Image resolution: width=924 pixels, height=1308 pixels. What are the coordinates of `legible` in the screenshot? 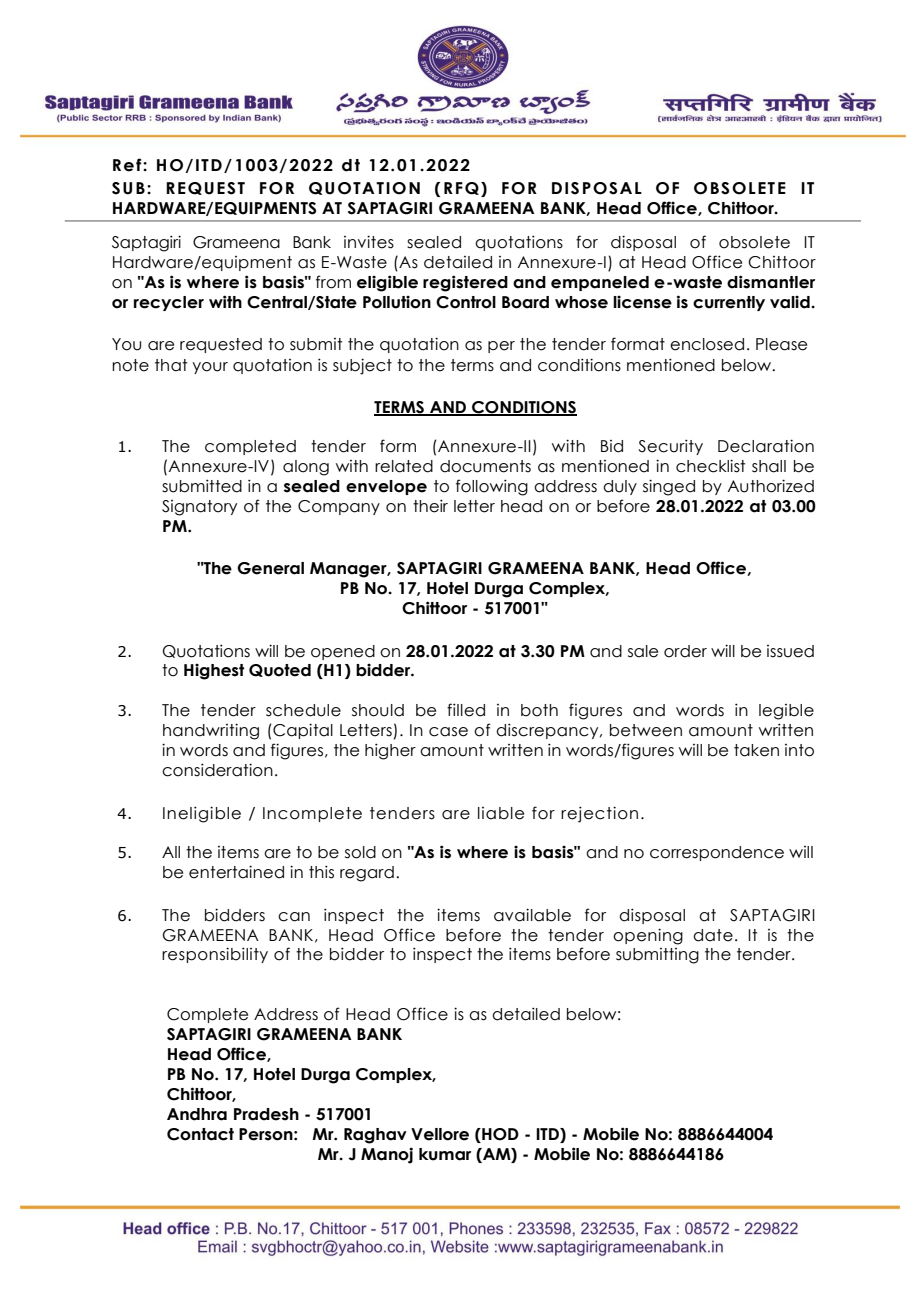 It's located at (786, 712).
